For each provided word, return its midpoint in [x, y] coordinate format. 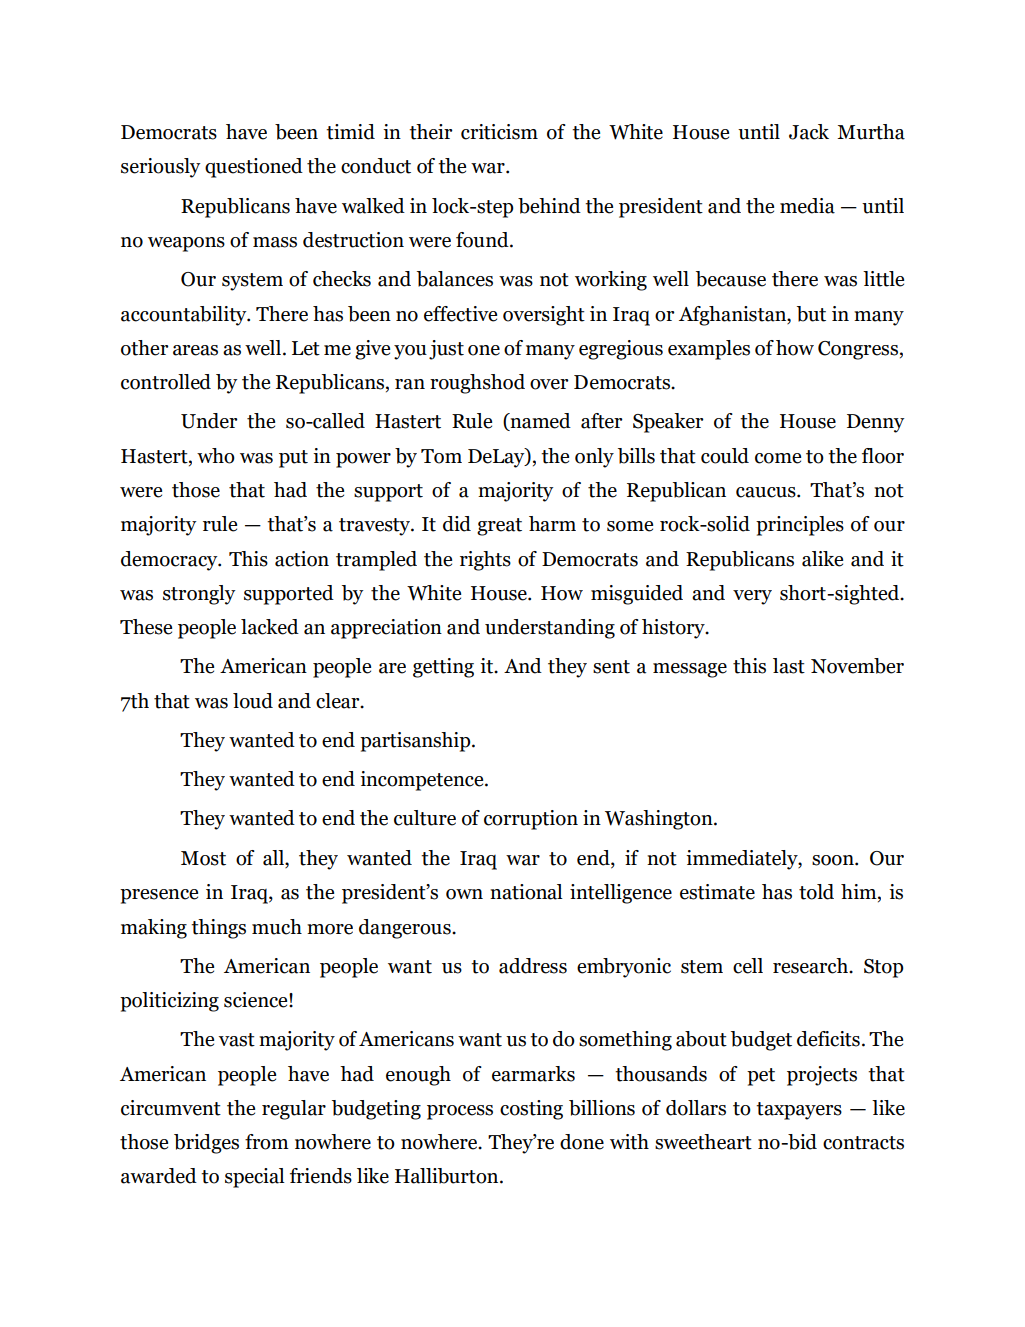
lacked [270, 627]
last [789, 666]
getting [443, 668]
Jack [809, 132]
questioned [254, 168]
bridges [206, 1144]
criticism [499, 132]
